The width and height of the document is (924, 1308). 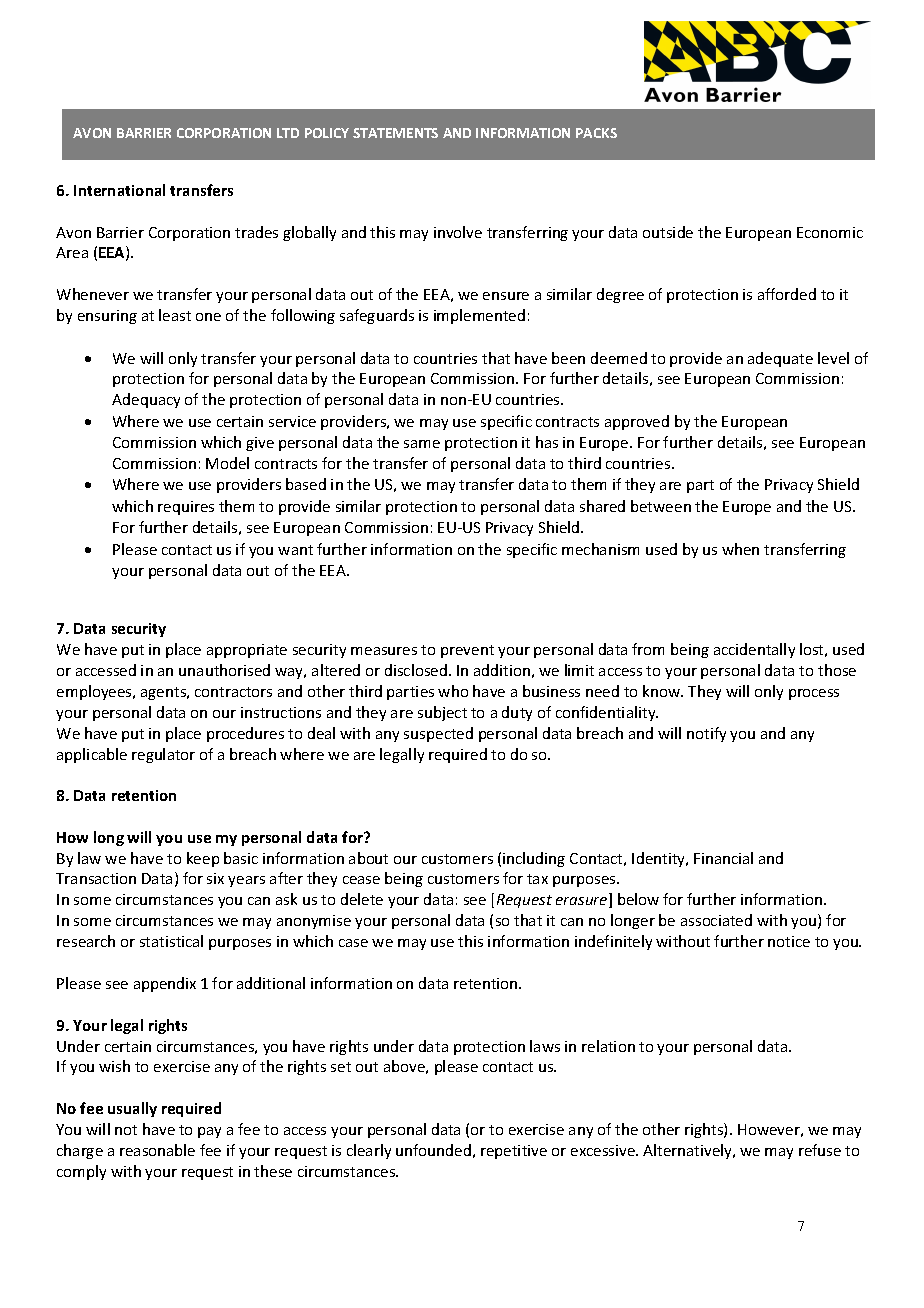 What do you see at coordinates (689, 1151) in the document?
I see `Alternatively` at bounding box center [689, 1151].
